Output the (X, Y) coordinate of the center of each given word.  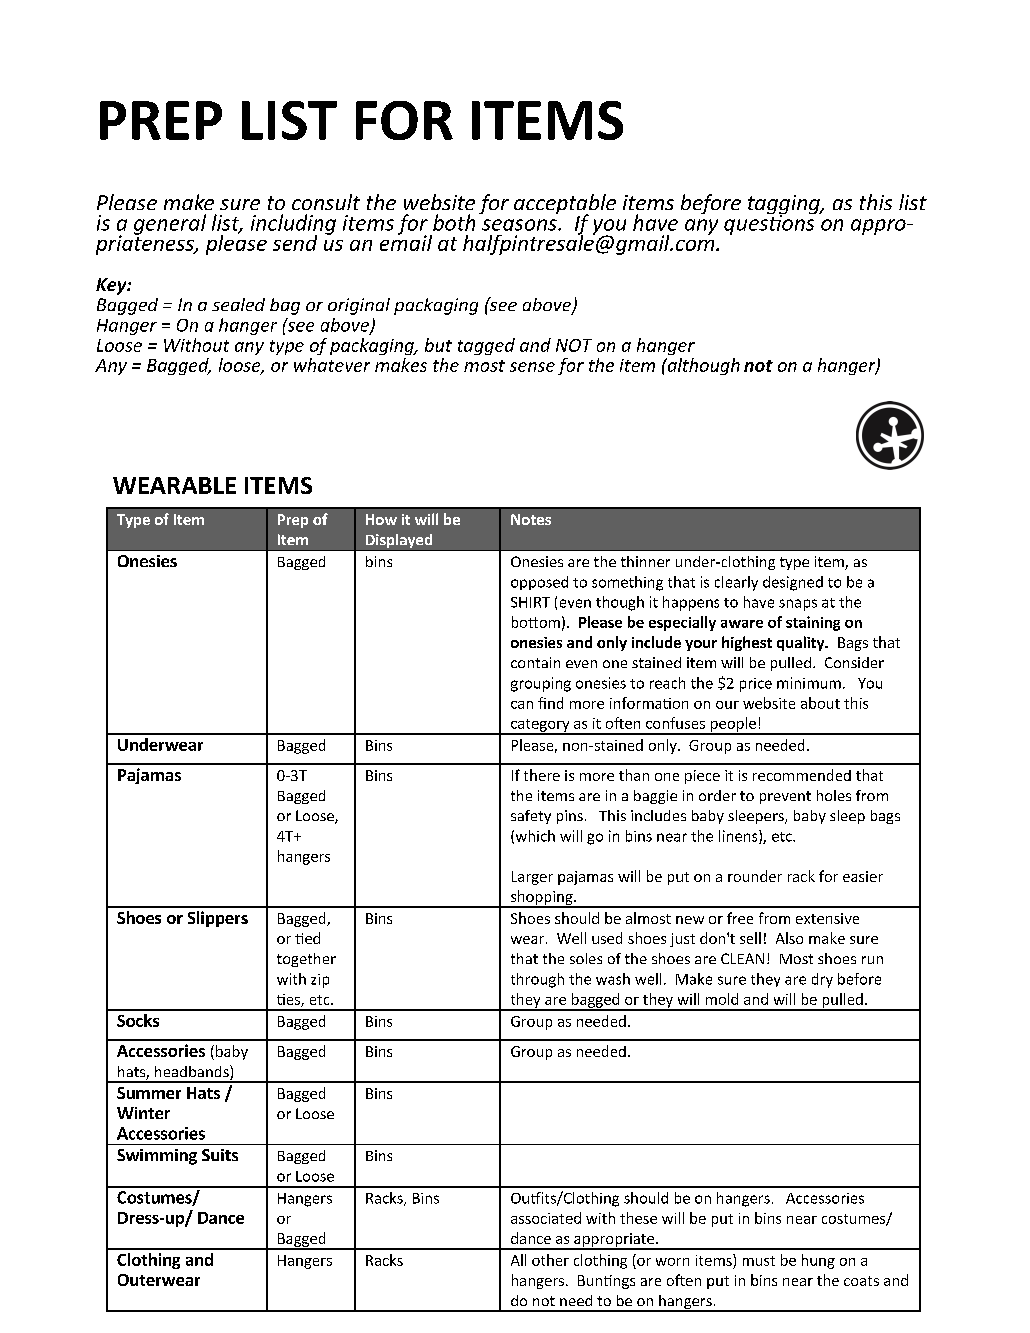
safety (531, 817)
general (170, 224)
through (537, 980)
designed (793, 583)
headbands (193, 1072)
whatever (332, 365)
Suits (220, 1155)
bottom (536, 622)
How (381, 519)
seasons (520, 225)
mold (722, 999)
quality (802, 643)
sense (532, 367)
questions (770, 223)
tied (307, 938)
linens (739, 837)
